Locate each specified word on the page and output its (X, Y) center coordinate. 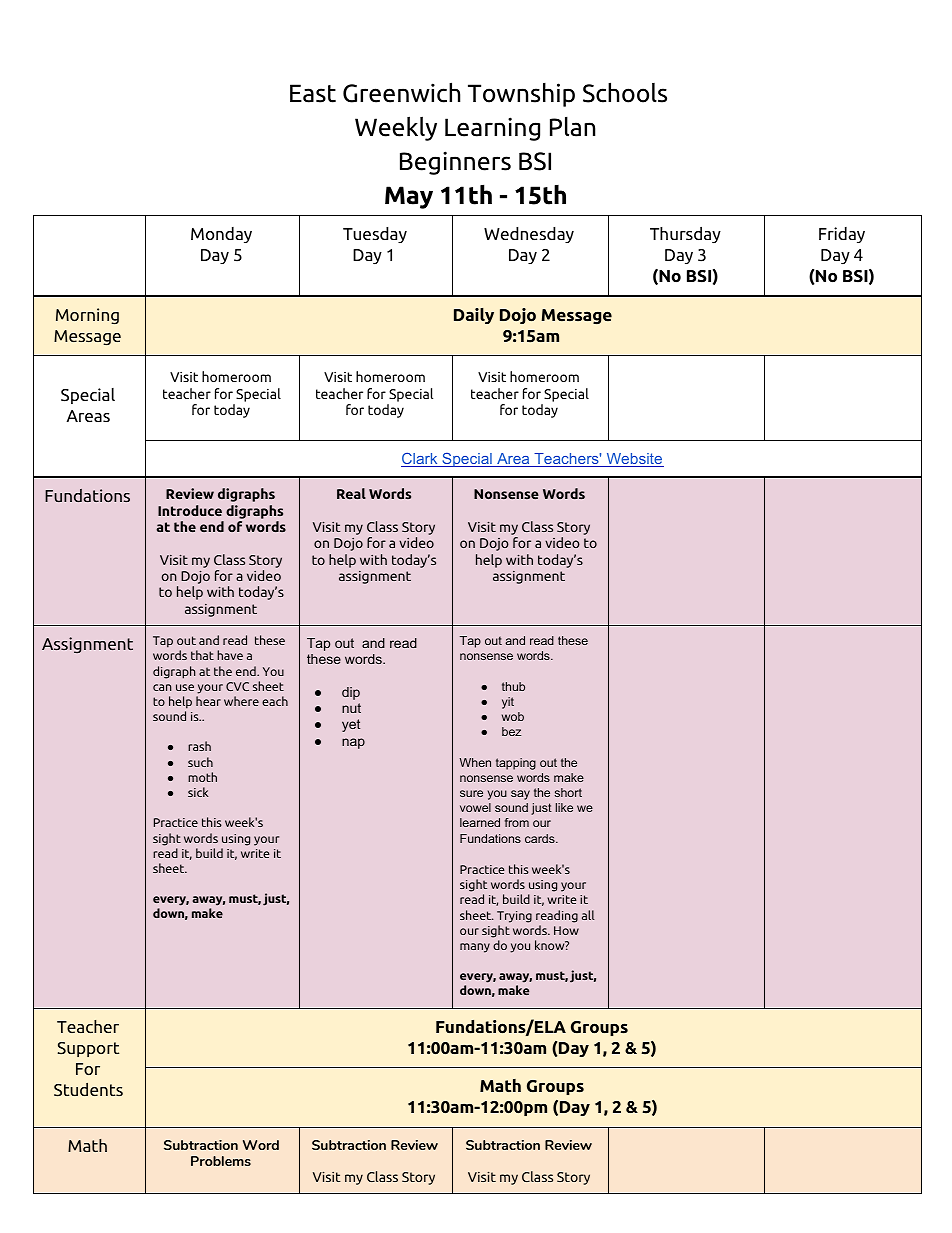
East (313, 93)
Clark (420, 460)
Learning (492, 129)
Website (634, 460)
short (568, 792)
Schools (625, 92)
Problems (221, 1161)
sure (471, 793)
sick (198, 792)
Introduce (190, 510)
